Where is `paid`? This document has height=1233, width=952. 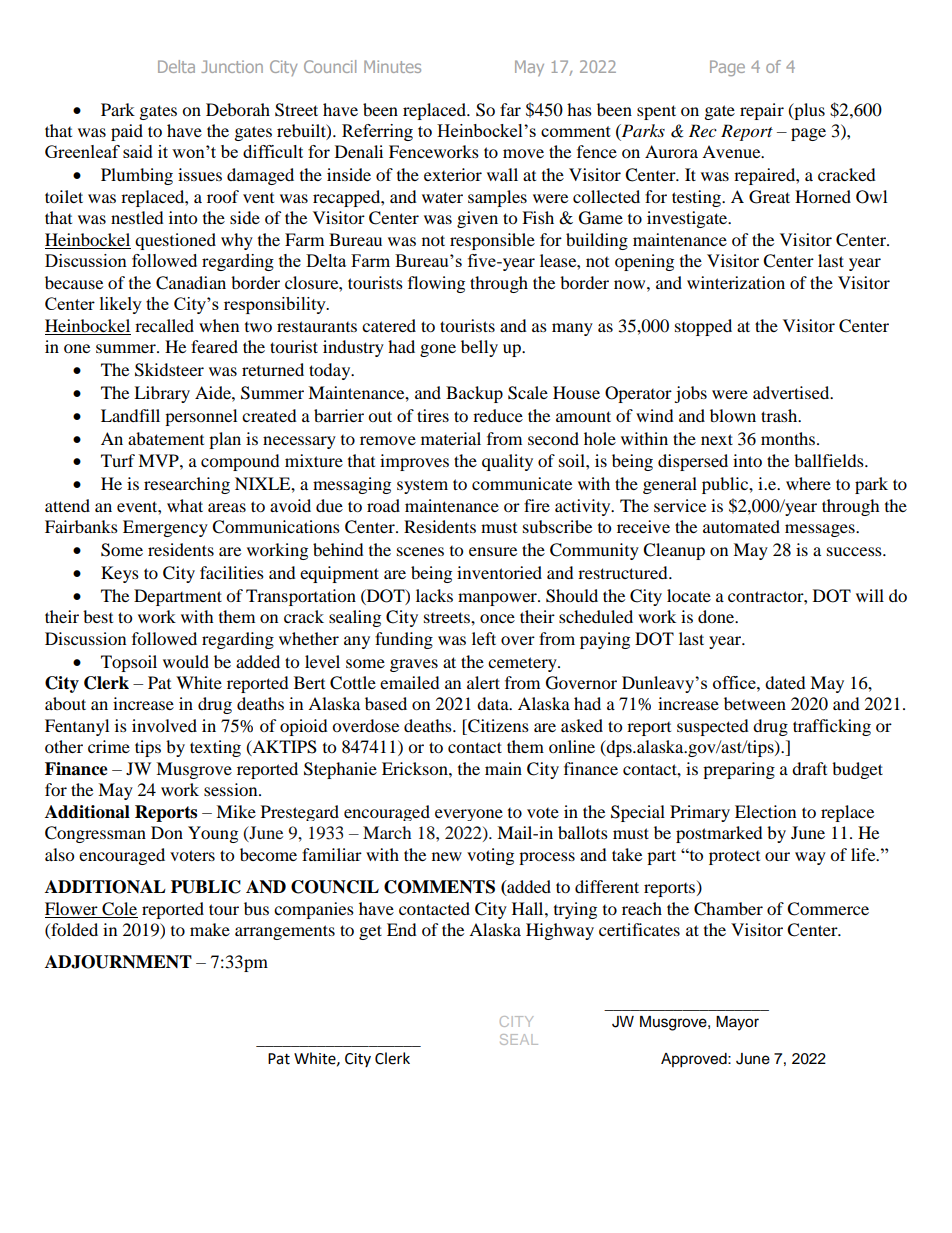 paid is located at coordinates (127, 132).
